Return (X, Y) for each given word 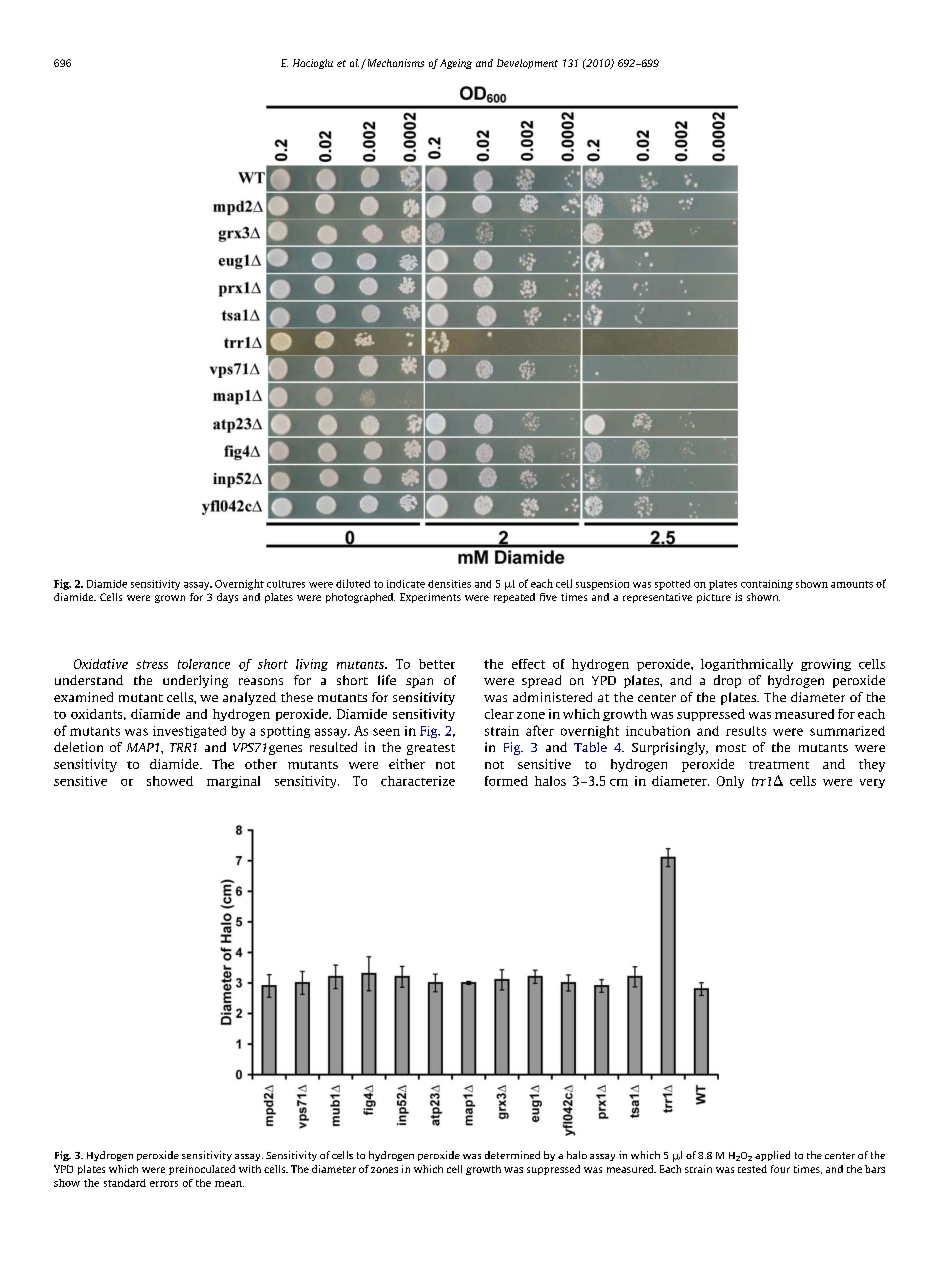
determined (512, 1155)
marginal (233, 782)
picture (714, 598)
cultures (286, 584)
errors (164, 1184)
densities (449, 584)
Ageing (456, 64)
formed (506, 781)
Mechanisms (394, 63)
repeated (514, 598)
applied (772, 1156)
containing (767, 585)
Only (730, 782)
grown (170, 599)
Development (527, 64)
